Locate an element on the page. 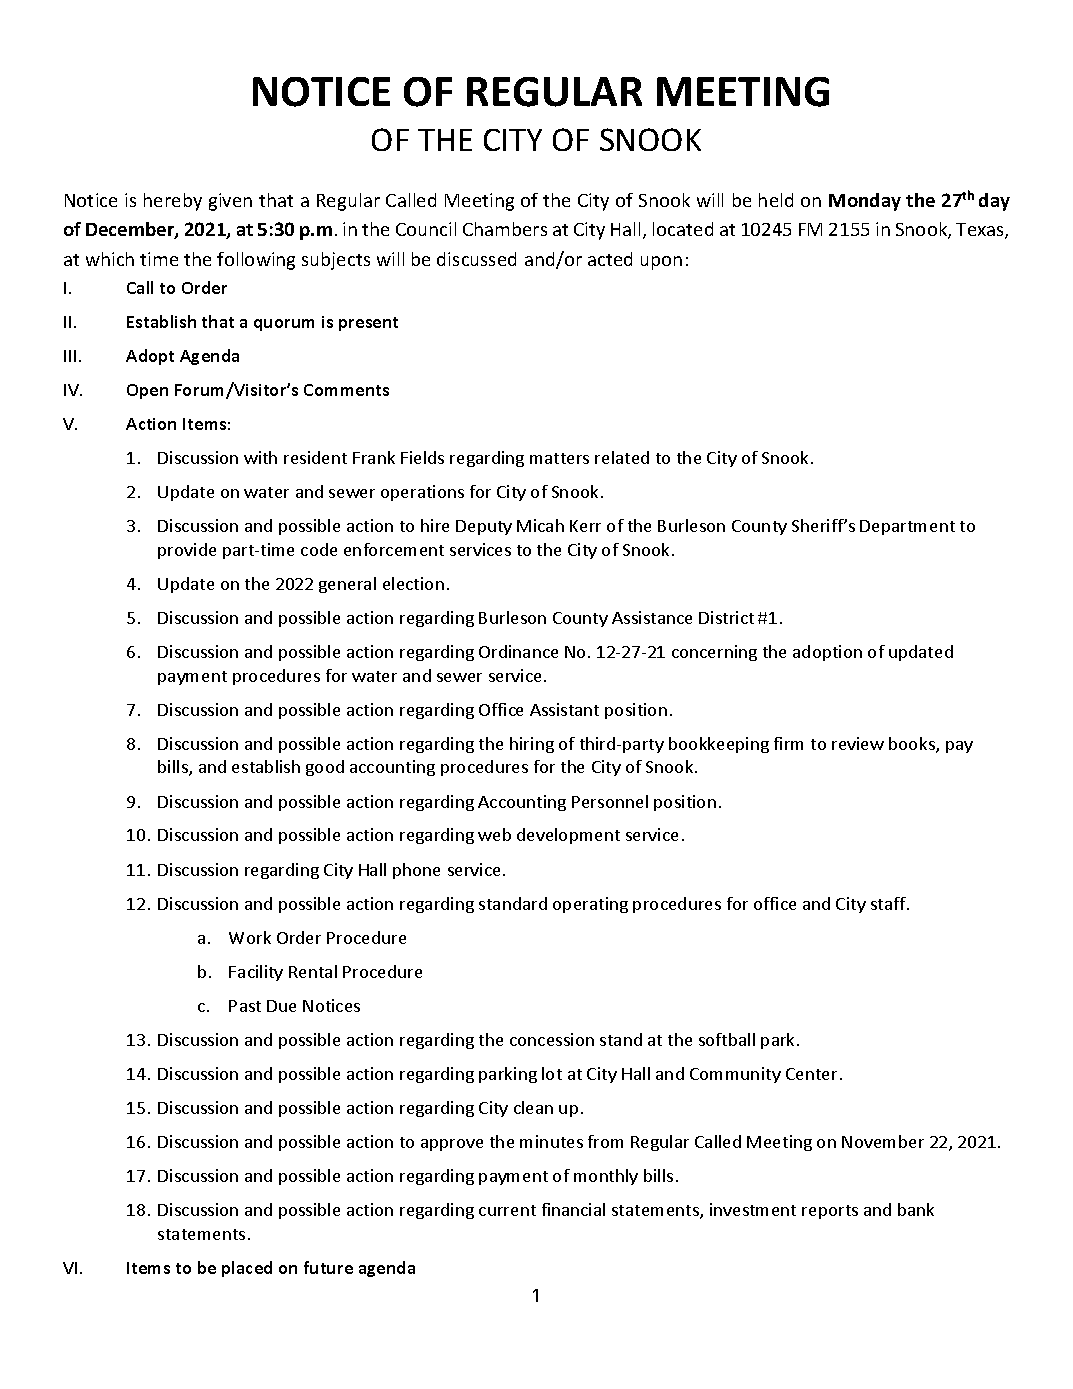 The width and height of the document is (1073, 1389). held is located at coordinates (776, 200).
